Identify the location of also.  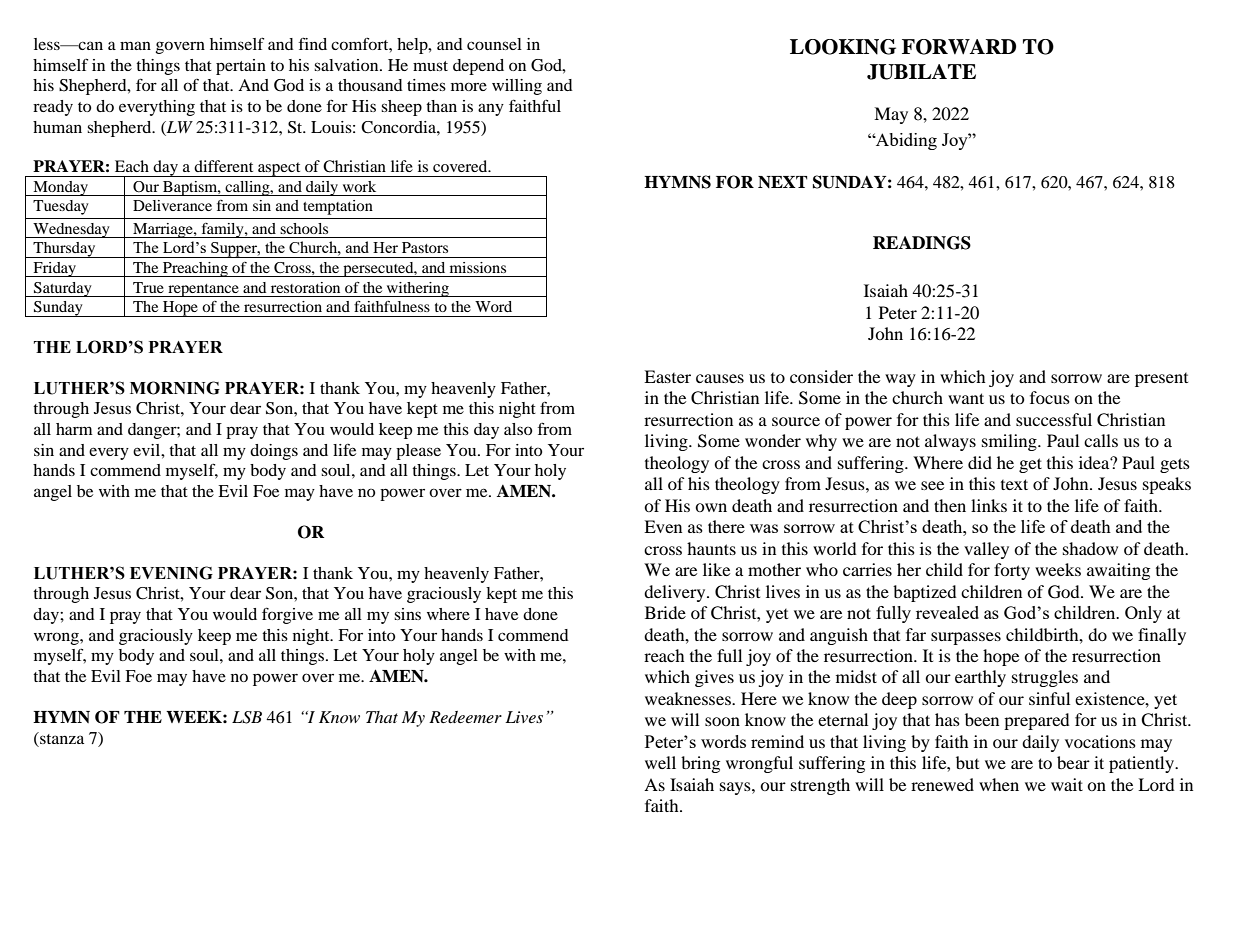
(518, 429).
